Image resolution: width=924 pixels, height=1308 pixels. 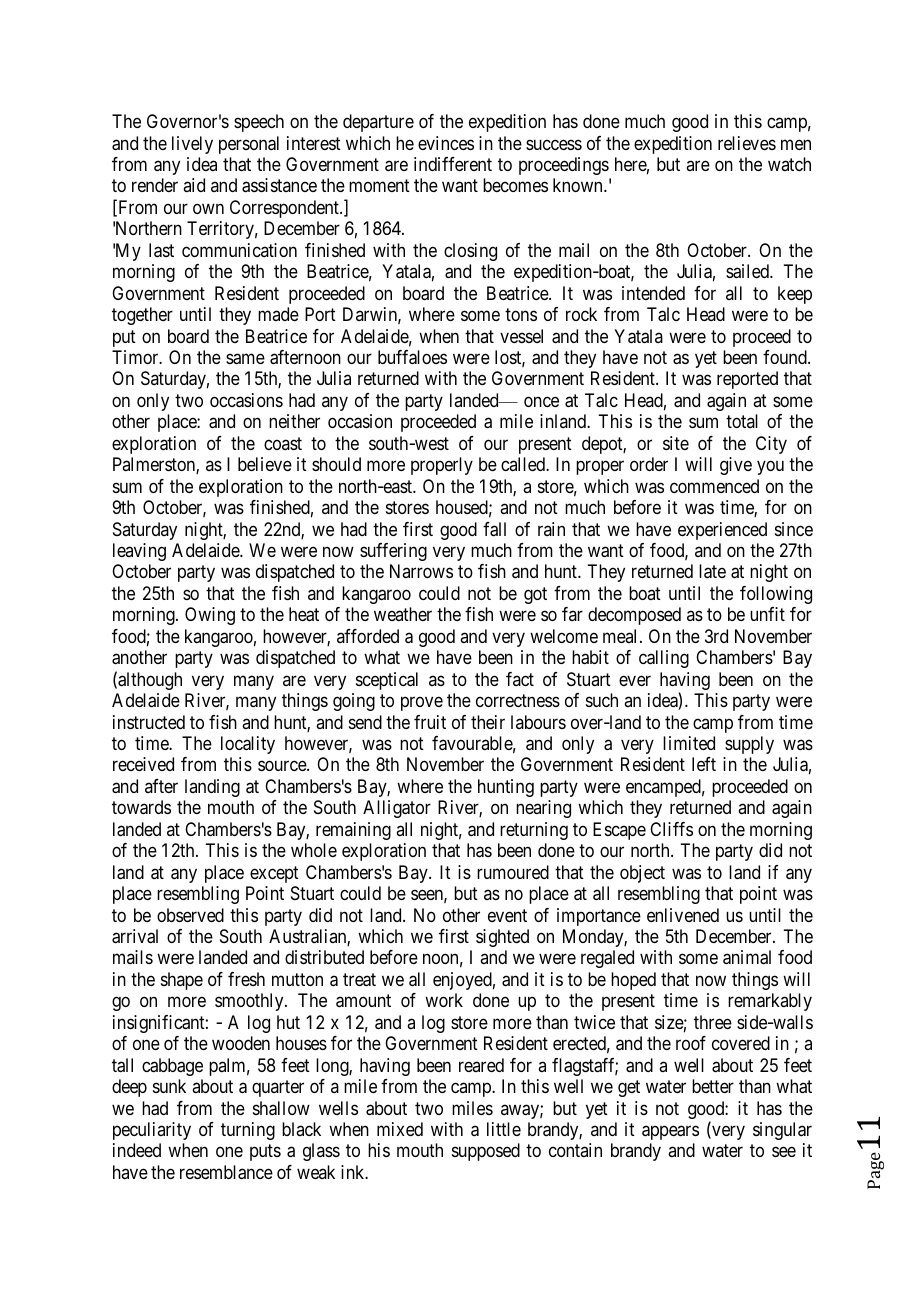 What do you see at coordinates (265, 464) in the screenshot?
I see `believe` at bounding box center [265, 464].
